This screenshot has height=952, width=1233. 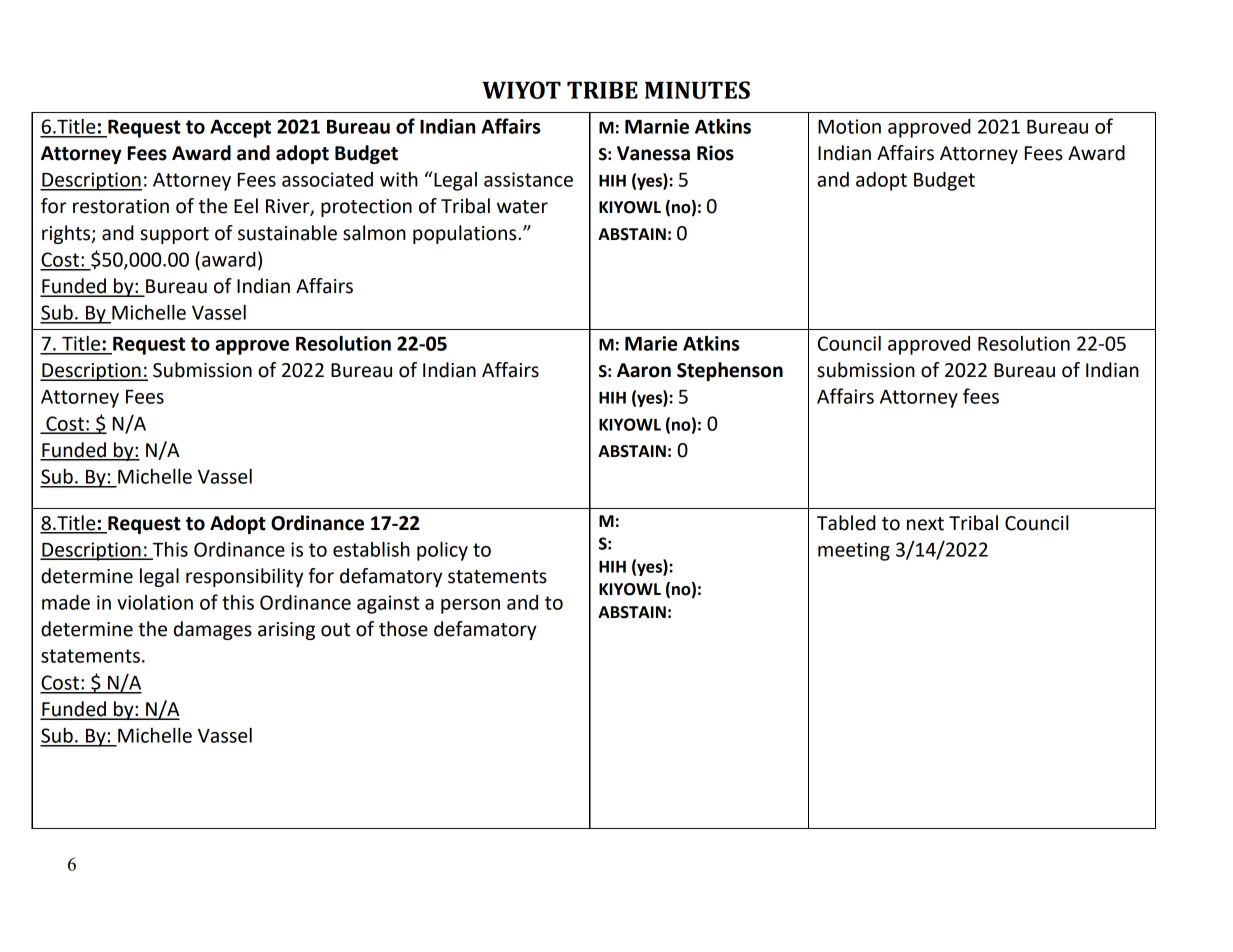 I want to click on person, so click(x=470, y=606).
